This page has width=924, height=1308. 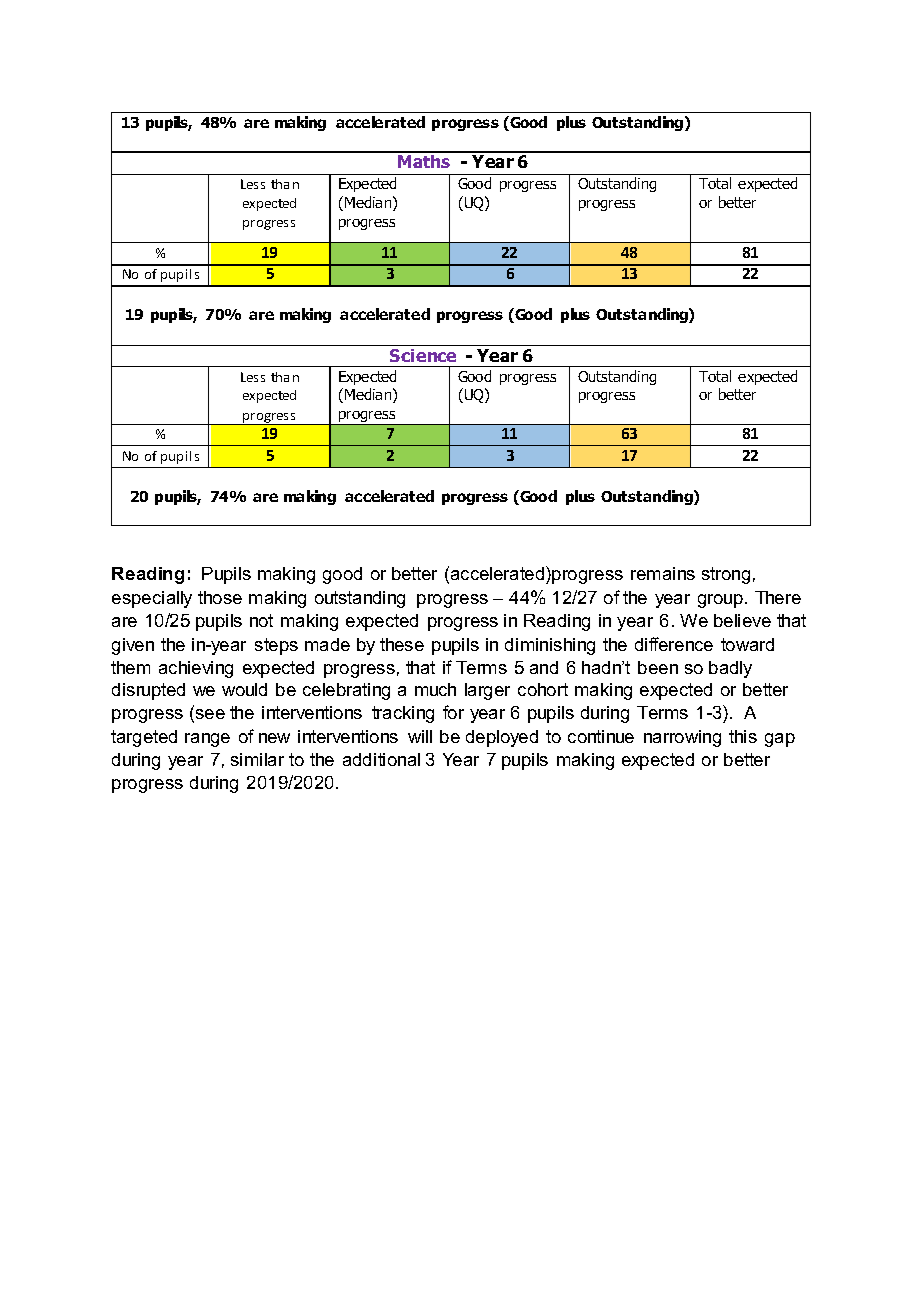 What do you see at coordinates (196, 669) in the page?
I see `achieving` at bounding box center [196, 669].
